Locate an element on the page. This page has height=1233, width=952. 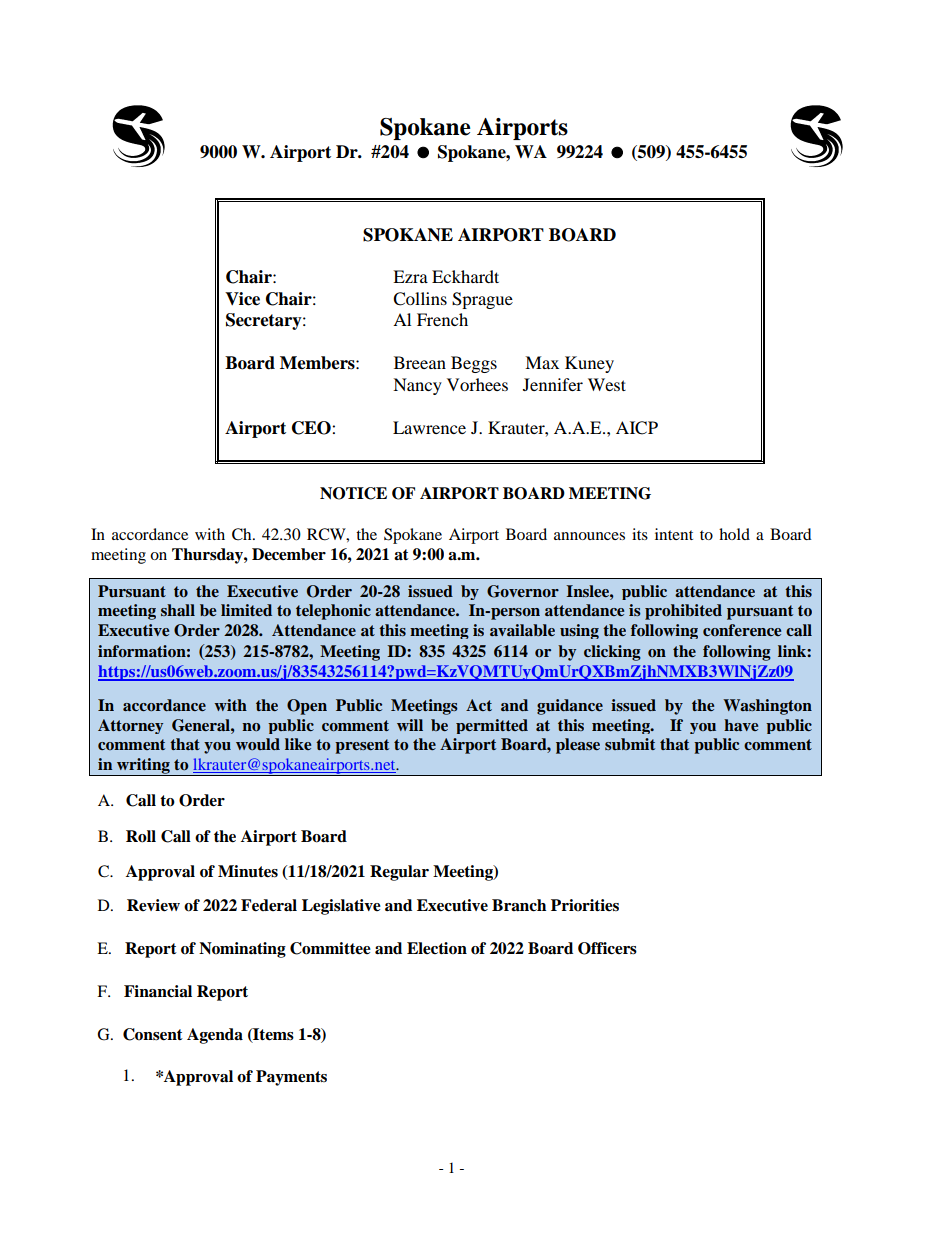
clicking is located at coordinates (612, 653).
